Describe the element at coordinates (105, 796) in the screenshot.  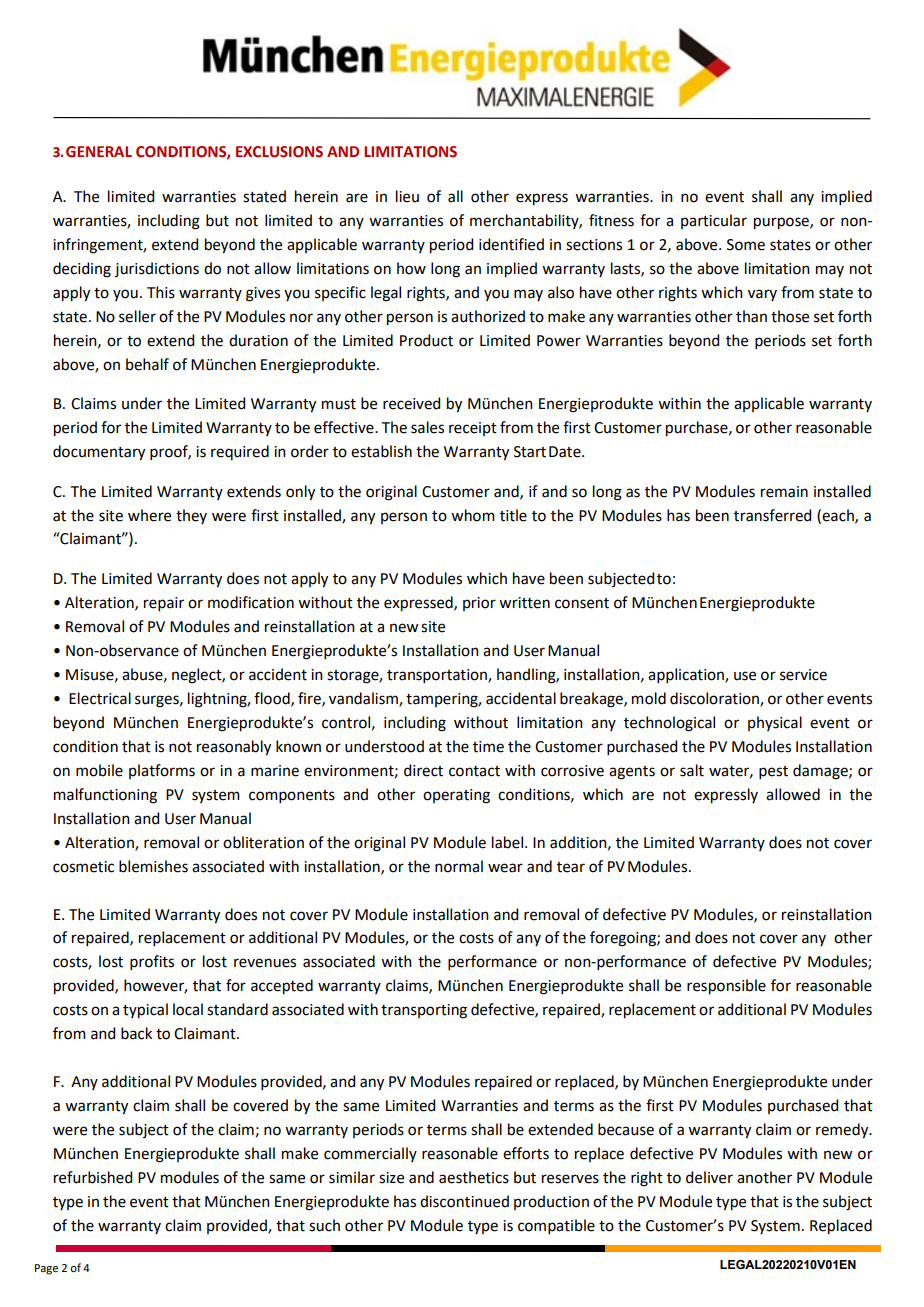
I see `malfunctioning` at that location.
